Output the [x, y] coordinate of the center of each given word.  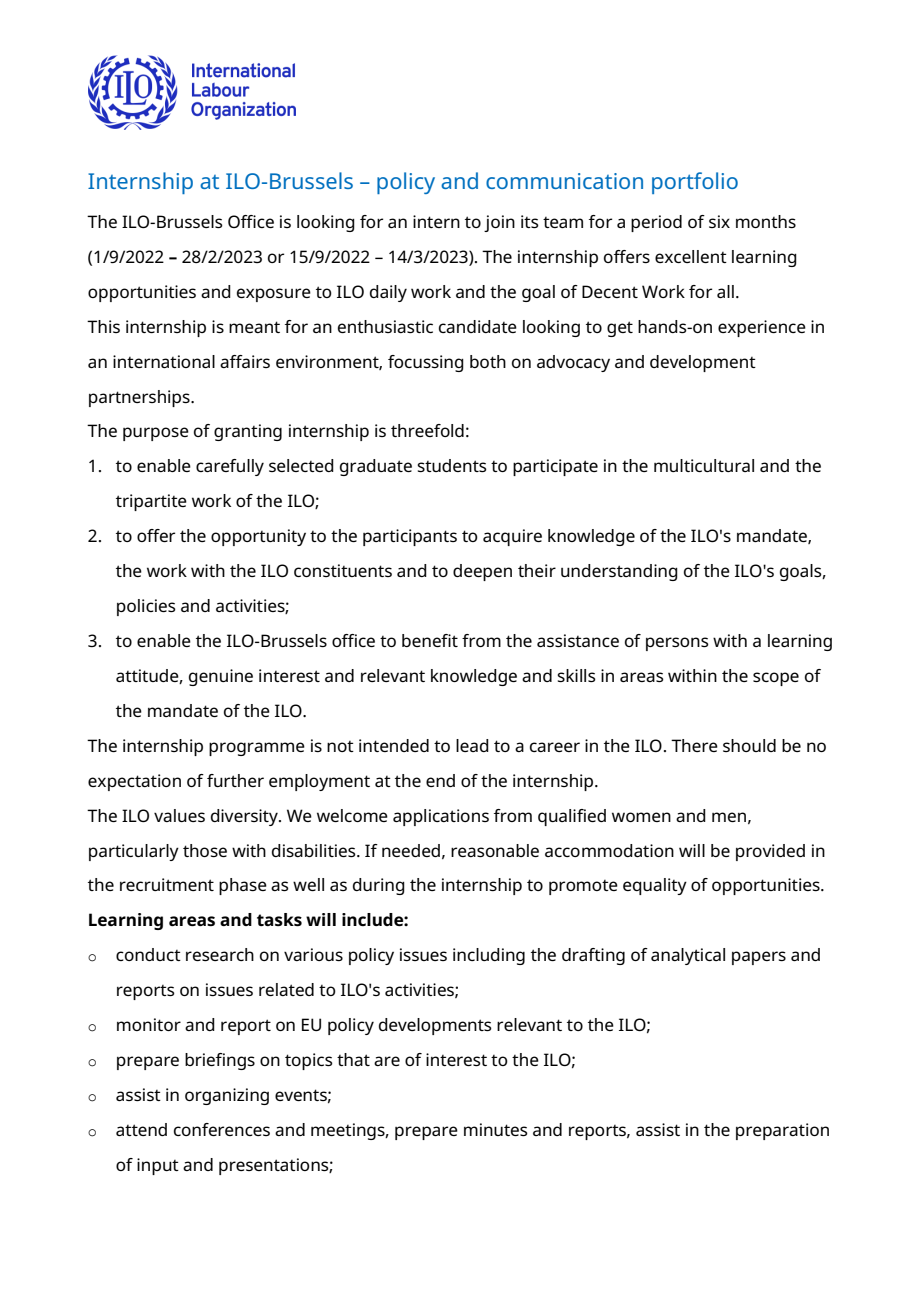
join [499, 223]
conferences [222, 1129]
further [235, 780]
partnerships [140, 398]
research [220, 954]
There [694, 745]
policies [146, 607]
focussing [426, 363]
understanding [619, 572]
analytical [688, 956]
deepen [482, 572]
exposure [274, 295]
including [489, 956]
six [719, 221]
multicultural [704, 465]
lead [472, 745]
